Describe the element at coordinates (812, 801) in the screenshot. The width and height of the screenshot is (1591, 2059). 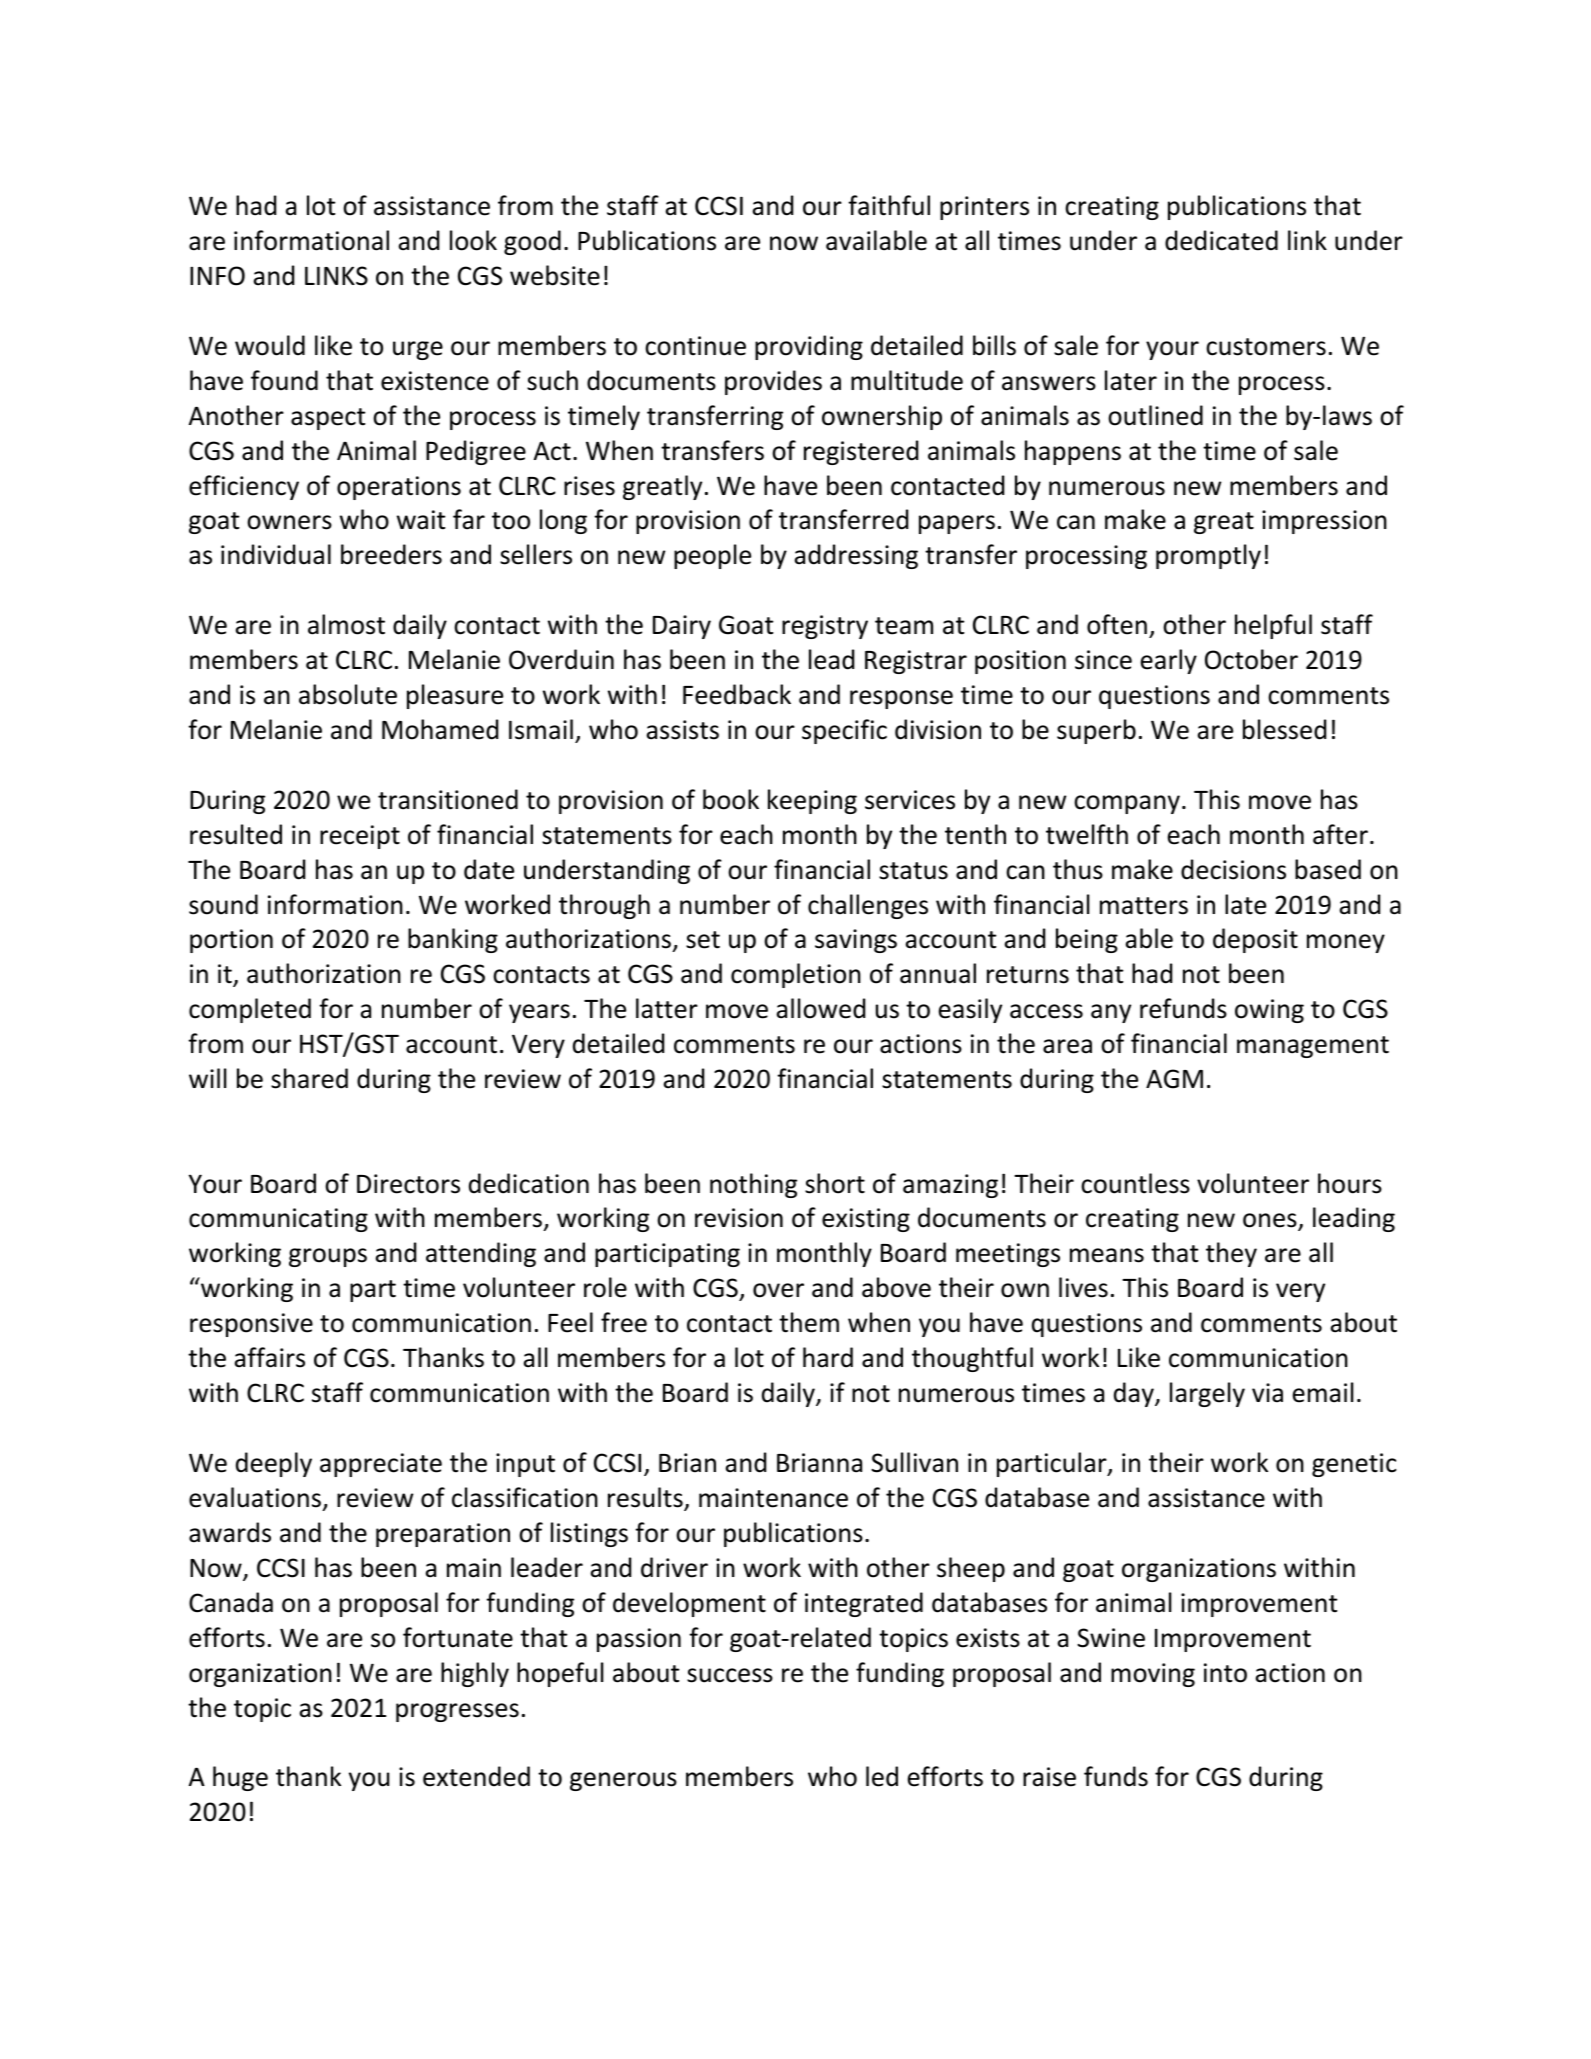
I see `keeping` at that location.
